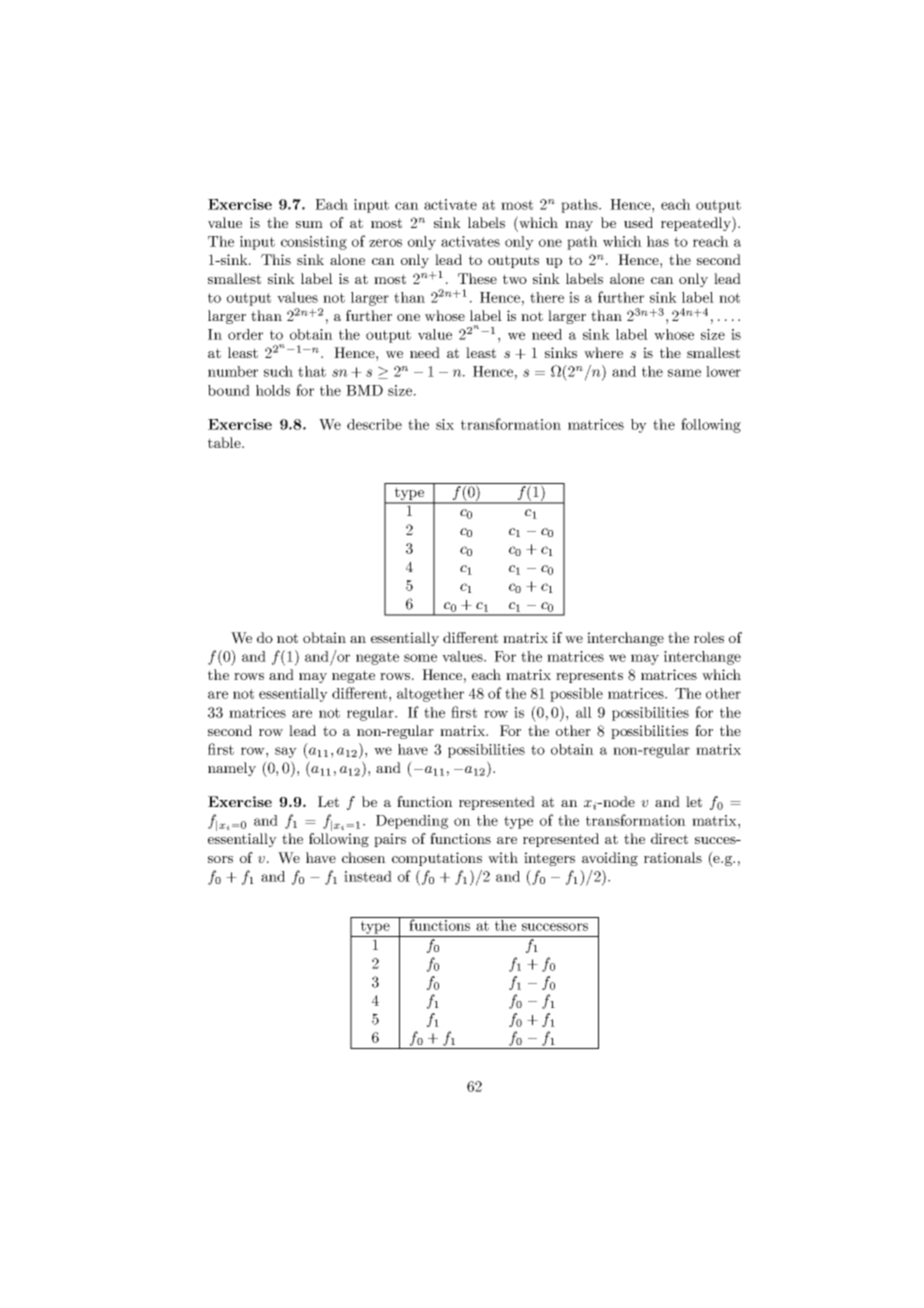 The height and width of the page is (1308, 924). What do you see at coordinates (503, 857) in the page?
I see `with` at bounding box center [503, 857].
